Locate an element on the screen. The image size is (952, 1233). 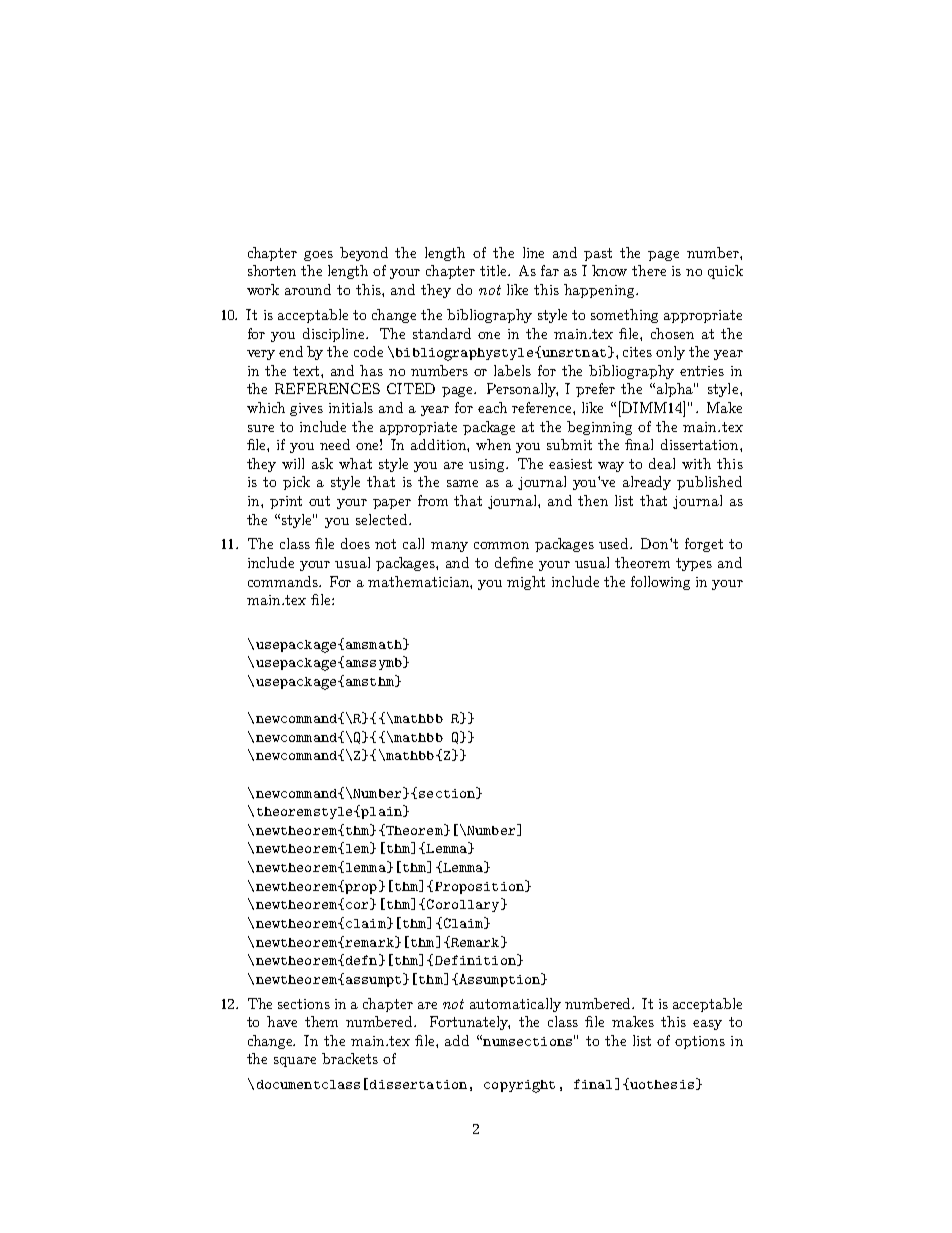
define is located at coordinates (514, 562).
